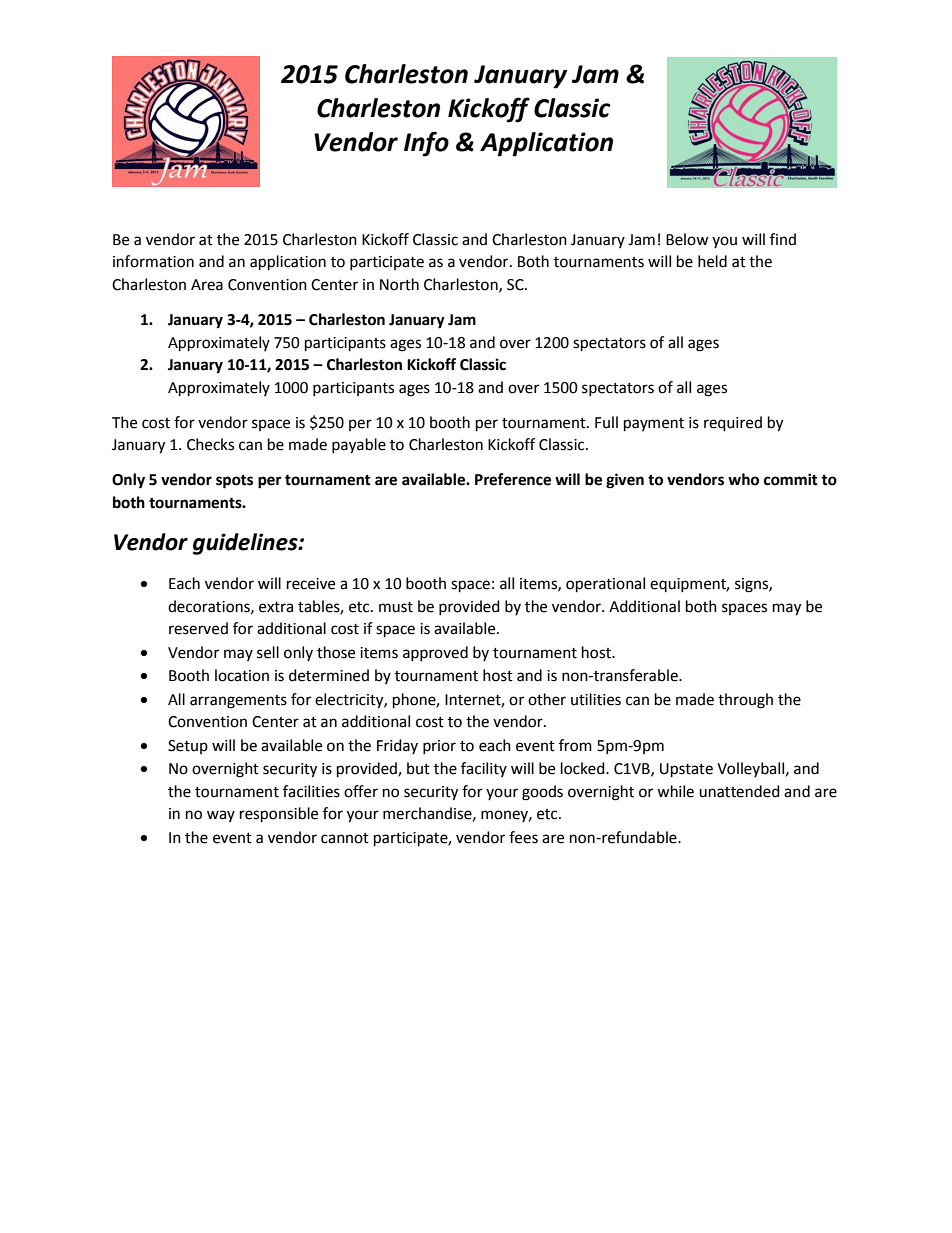 The image size is (952, 1233). What do you see at coordinates (399, 284) in the screenshot?
I see `North` at bounding box center [399, 284].
